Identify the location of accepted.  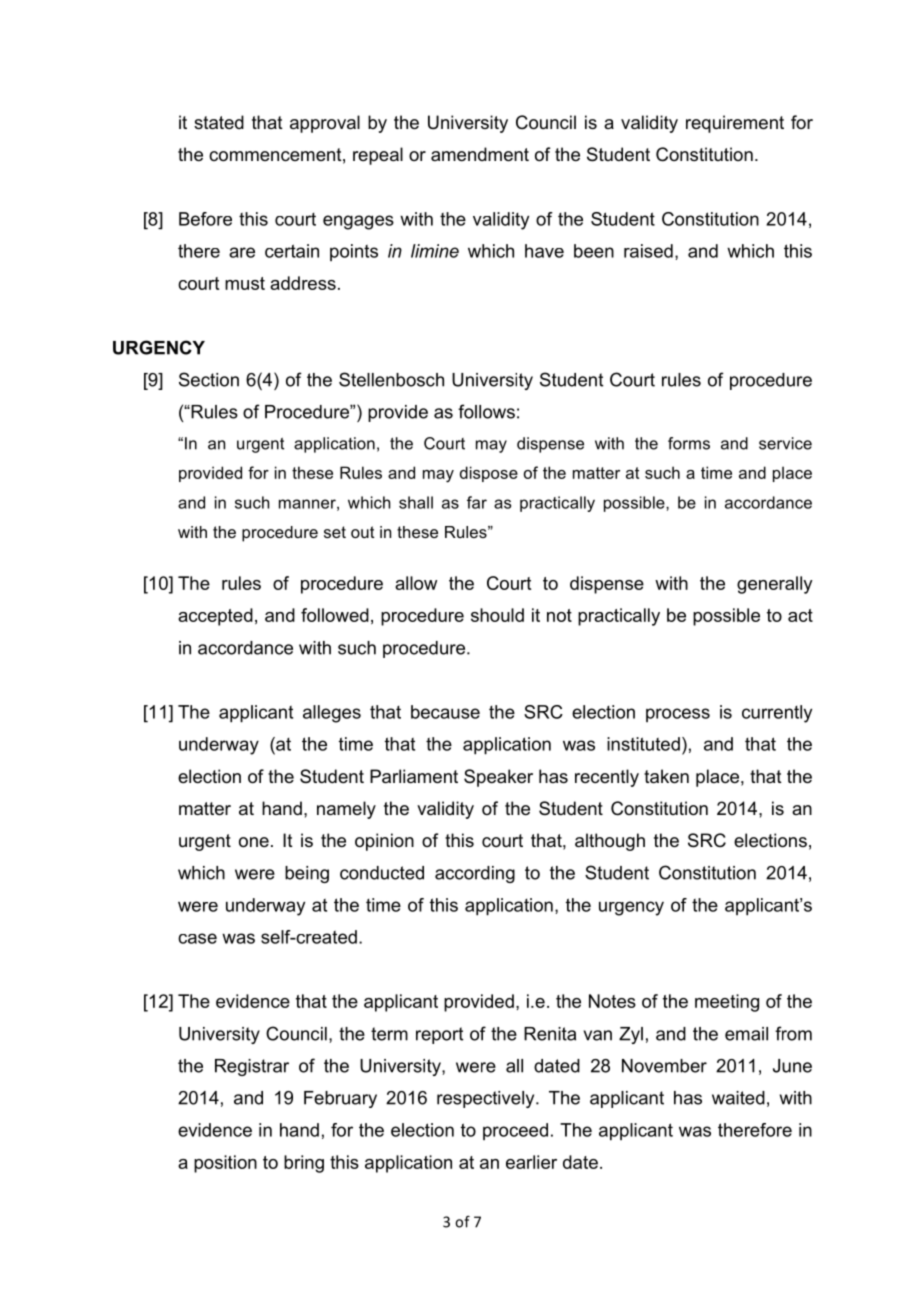
(215, 617).
